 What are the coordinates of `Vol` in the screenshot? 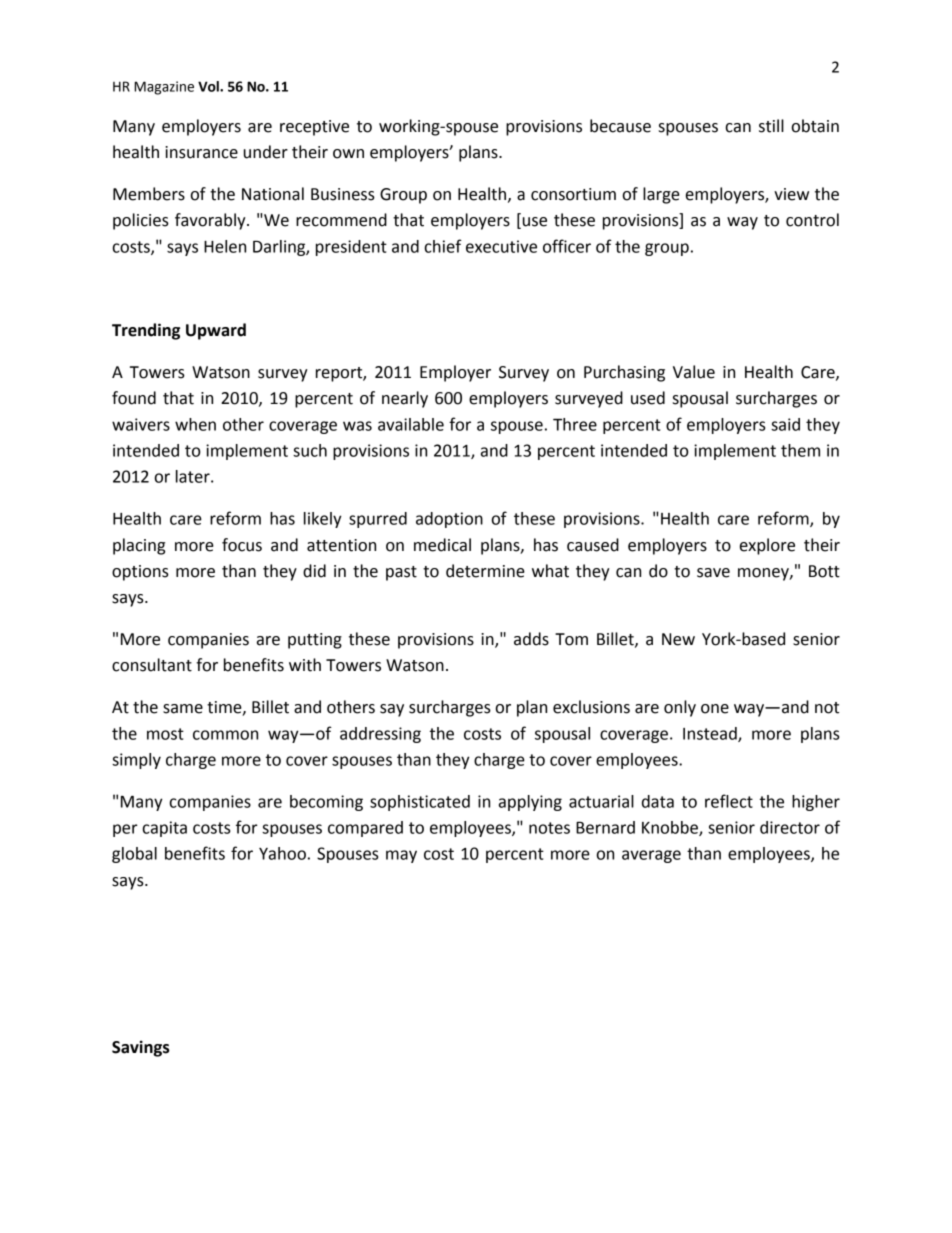 It's located at (209, 86).
